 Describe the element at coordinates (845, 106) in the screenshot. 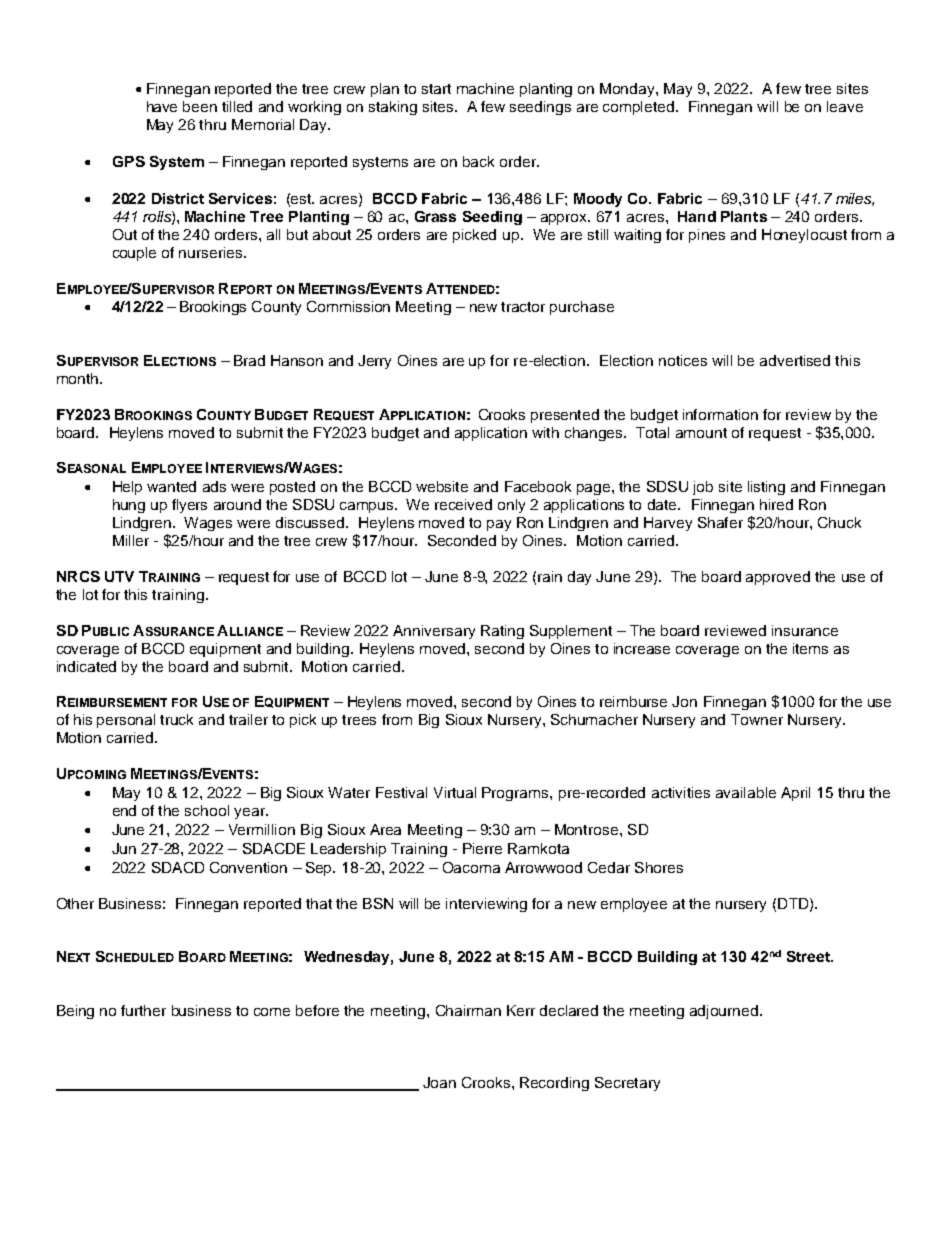

I see `leave` at that location.
